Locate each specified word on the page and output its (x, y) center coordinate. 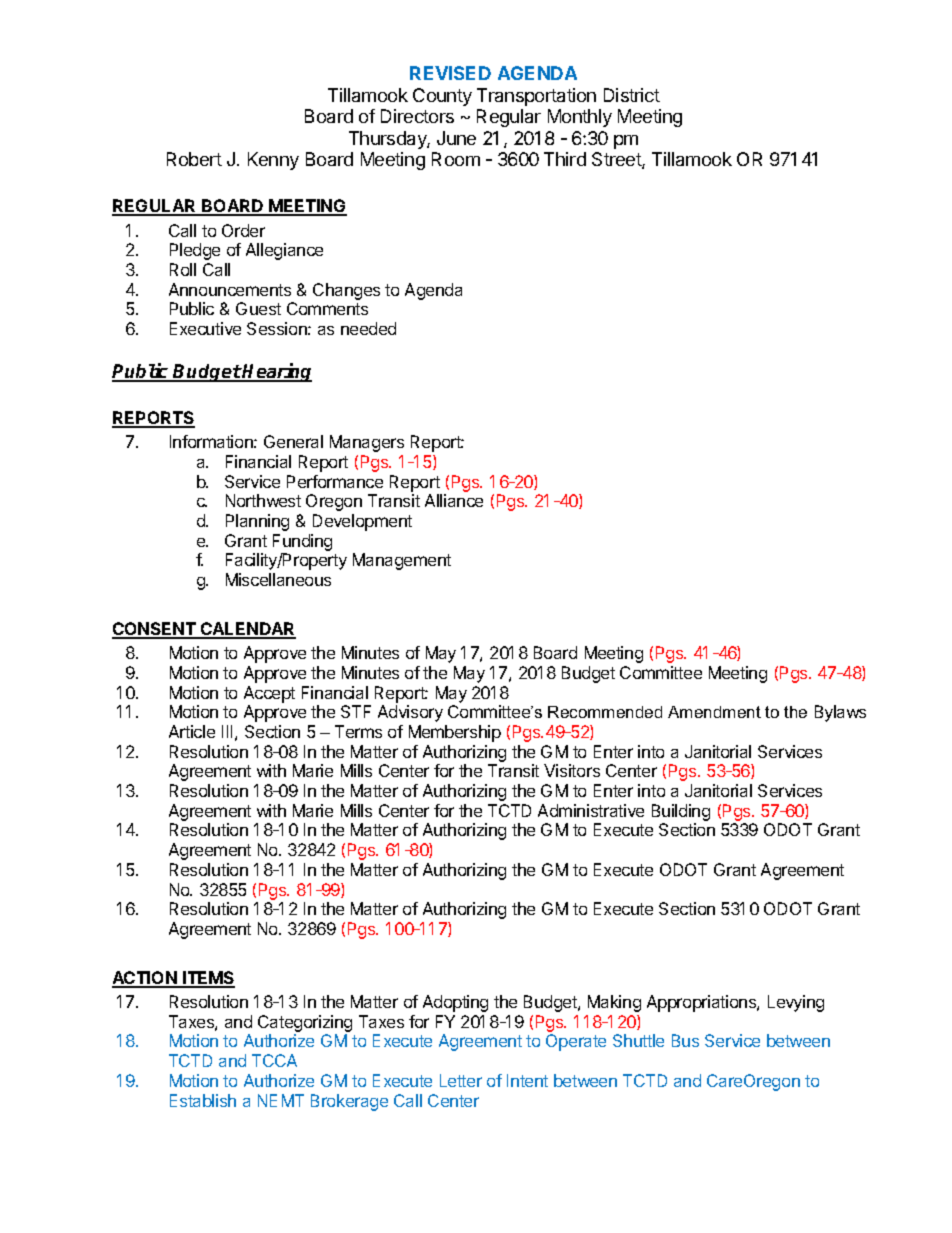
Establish (203, 1100)
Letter (461, 1080)
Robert (194, 159)
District (632, 95)
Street (617, 160)
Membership (455, 733)
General (293, 441)
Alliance (454, 500)
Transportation (536, 97)
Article (192, 731)
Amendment (714, 712)
